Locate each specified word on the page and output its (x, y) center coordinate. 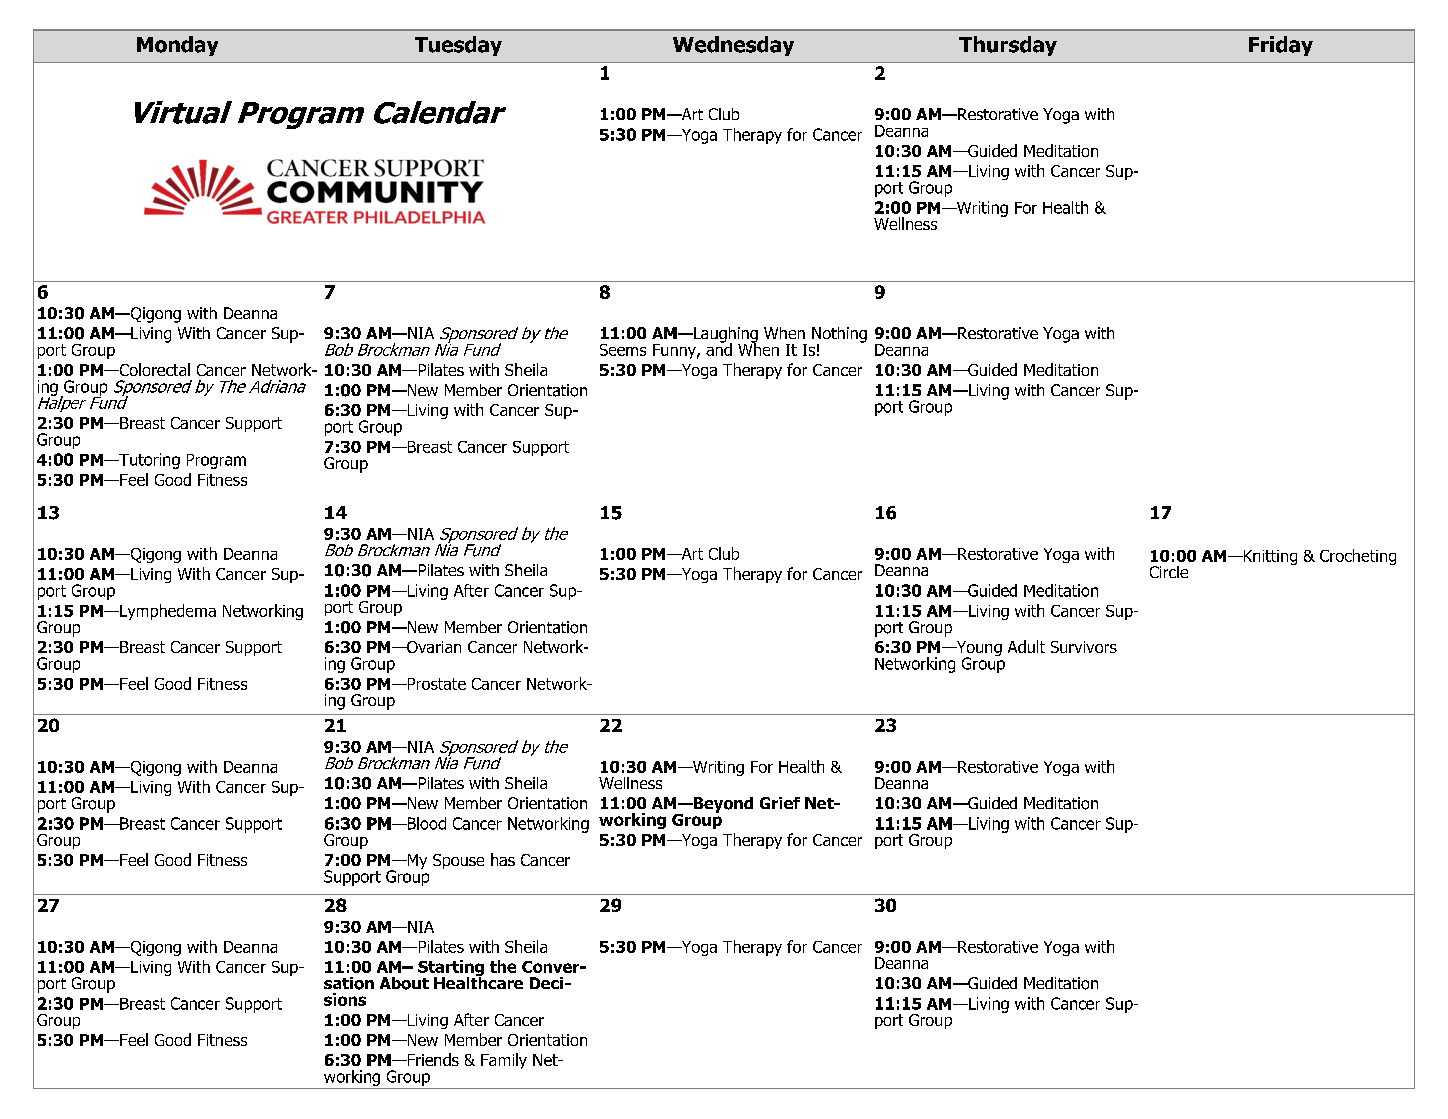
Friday (1281, 46)
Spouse (458, 861)
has (503, 859)
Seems (623, 350)
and (719, 348)
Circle (1169, 572)
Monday (177, 46)
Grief (780, 803)
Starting (451, 969)
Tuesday (458, 46)
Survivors (1084, 647)
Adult (1026, 646)
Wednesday (733, 46)
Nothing (839, 336)
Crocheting (1358, 557)
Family (504, 1061)
